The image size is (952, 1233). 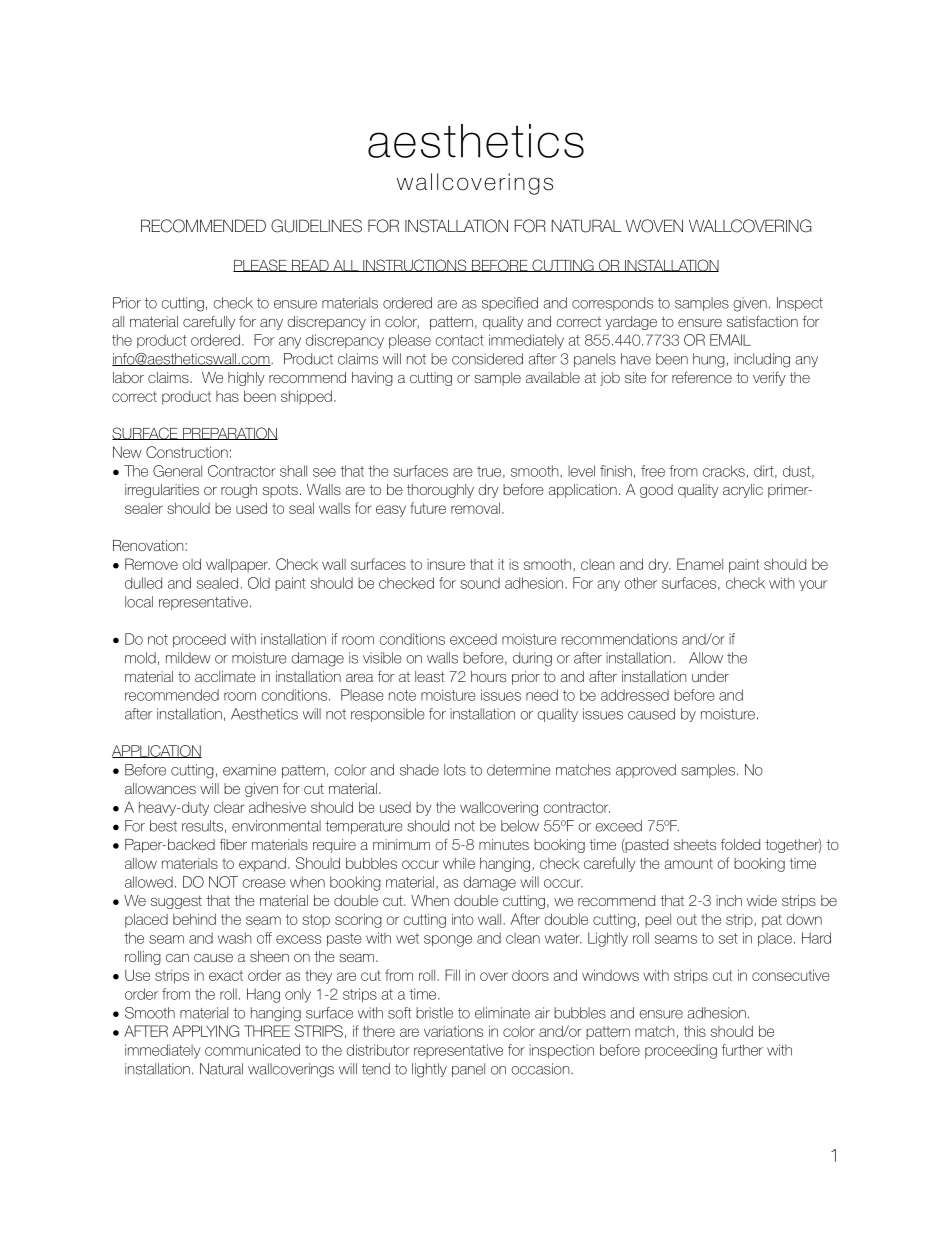 What do you see at coordinates (225, 676) in the screenshot?
I see `acclimate` at bounding box center [225, 676].
